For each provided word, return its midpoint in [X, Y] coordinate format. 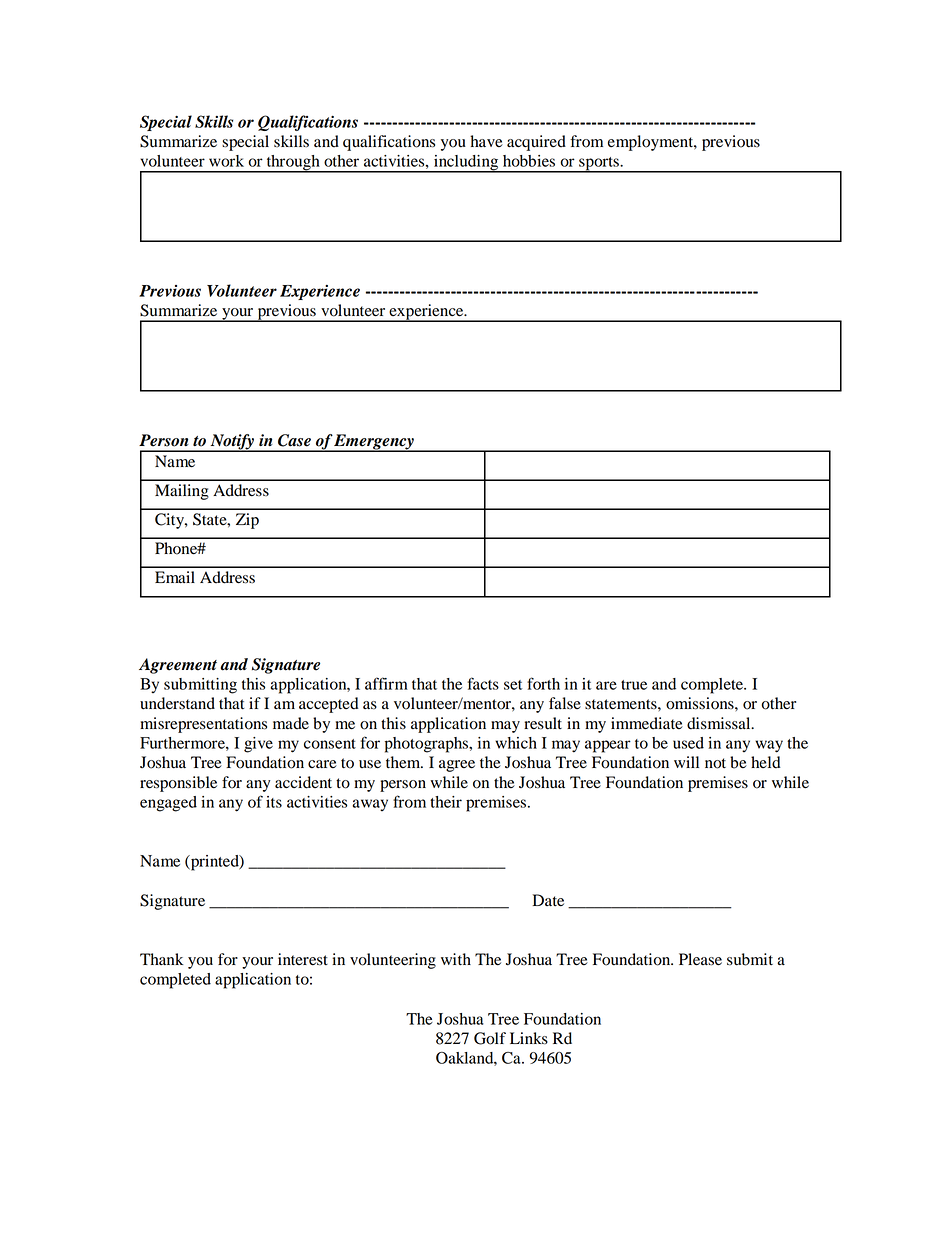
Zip [247, 521]
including [466, 164]
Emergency [374, 443]
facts [483, 683]
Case [294, 440]
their [446, 802]
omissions [701, 703]
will [686, 762]
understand [177, 703]
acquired [536, 143]
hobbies [529, 161]
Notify [232, 443]
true [634, 685]
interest [303, 959]
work [226, 161]
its [274, 802]
